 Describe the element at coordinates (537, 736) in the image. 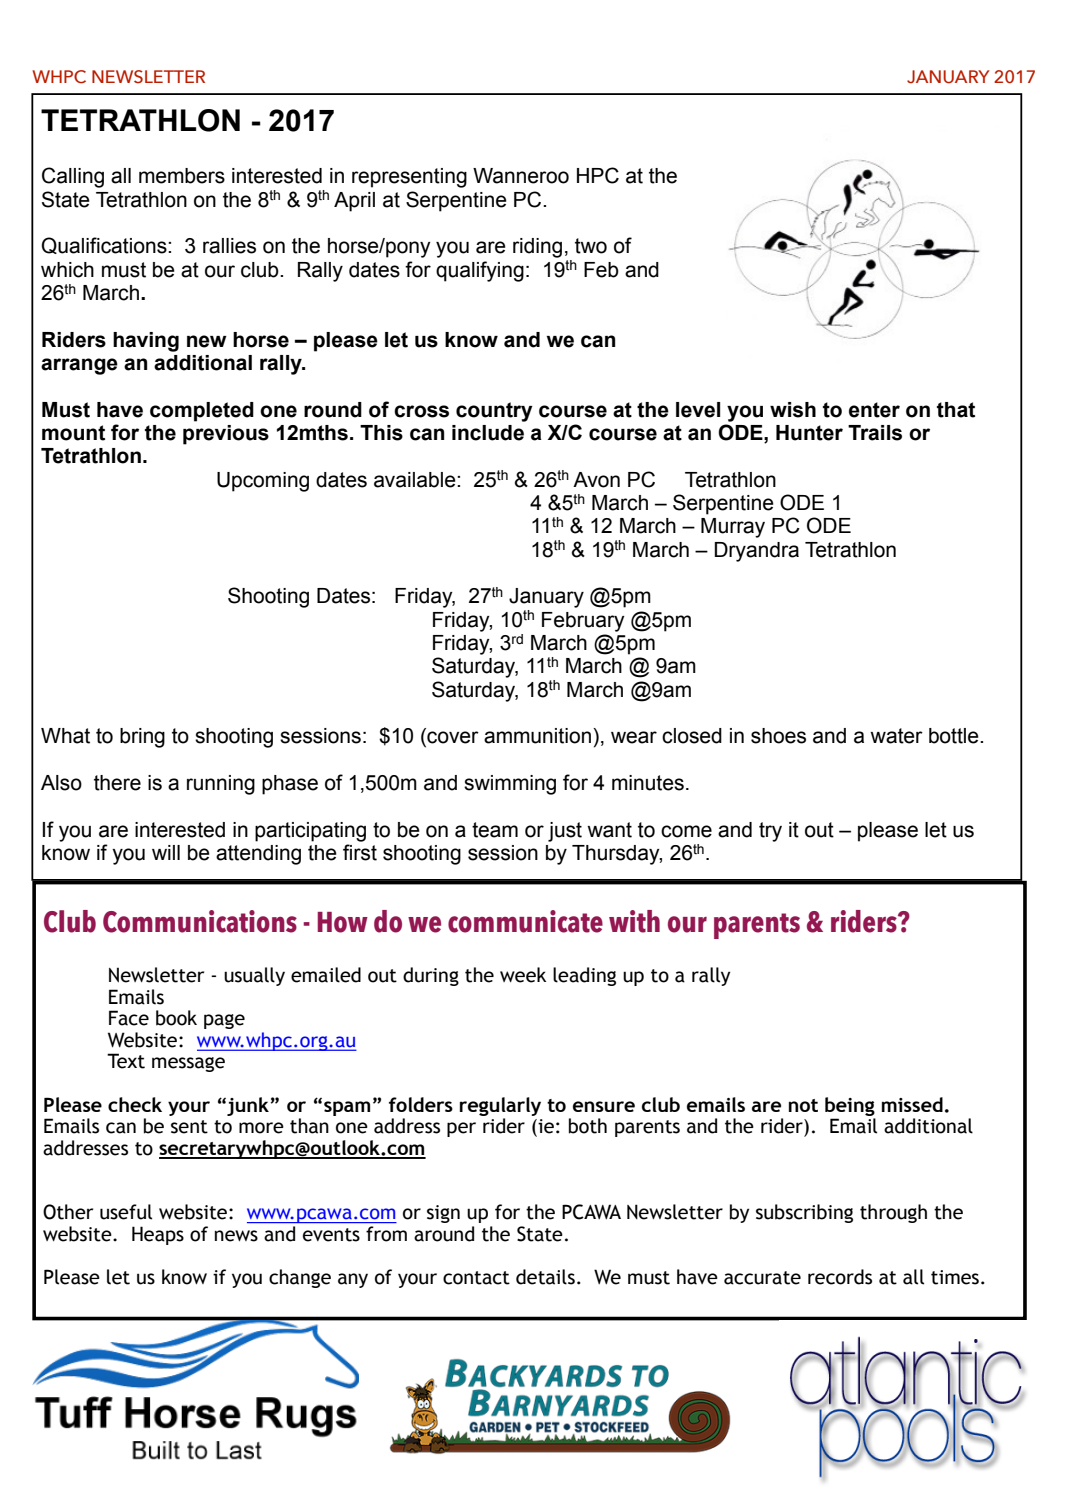

I see `ammunition` at that location.
